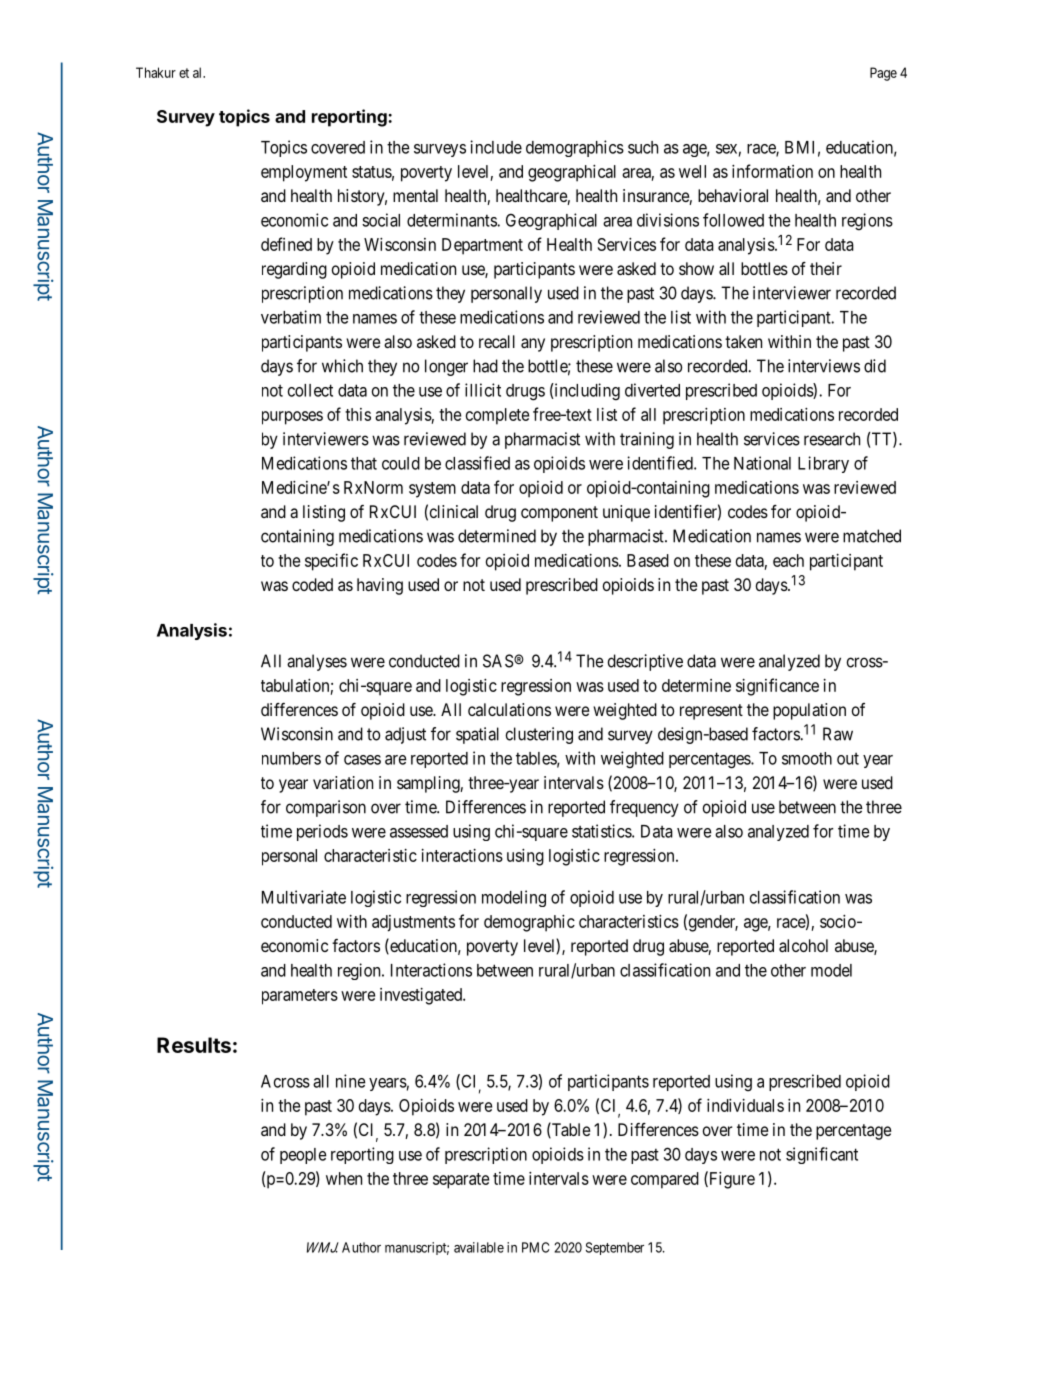  Describe the element at coordinates (509, 709) in the document. I see `calculations` at that location.
